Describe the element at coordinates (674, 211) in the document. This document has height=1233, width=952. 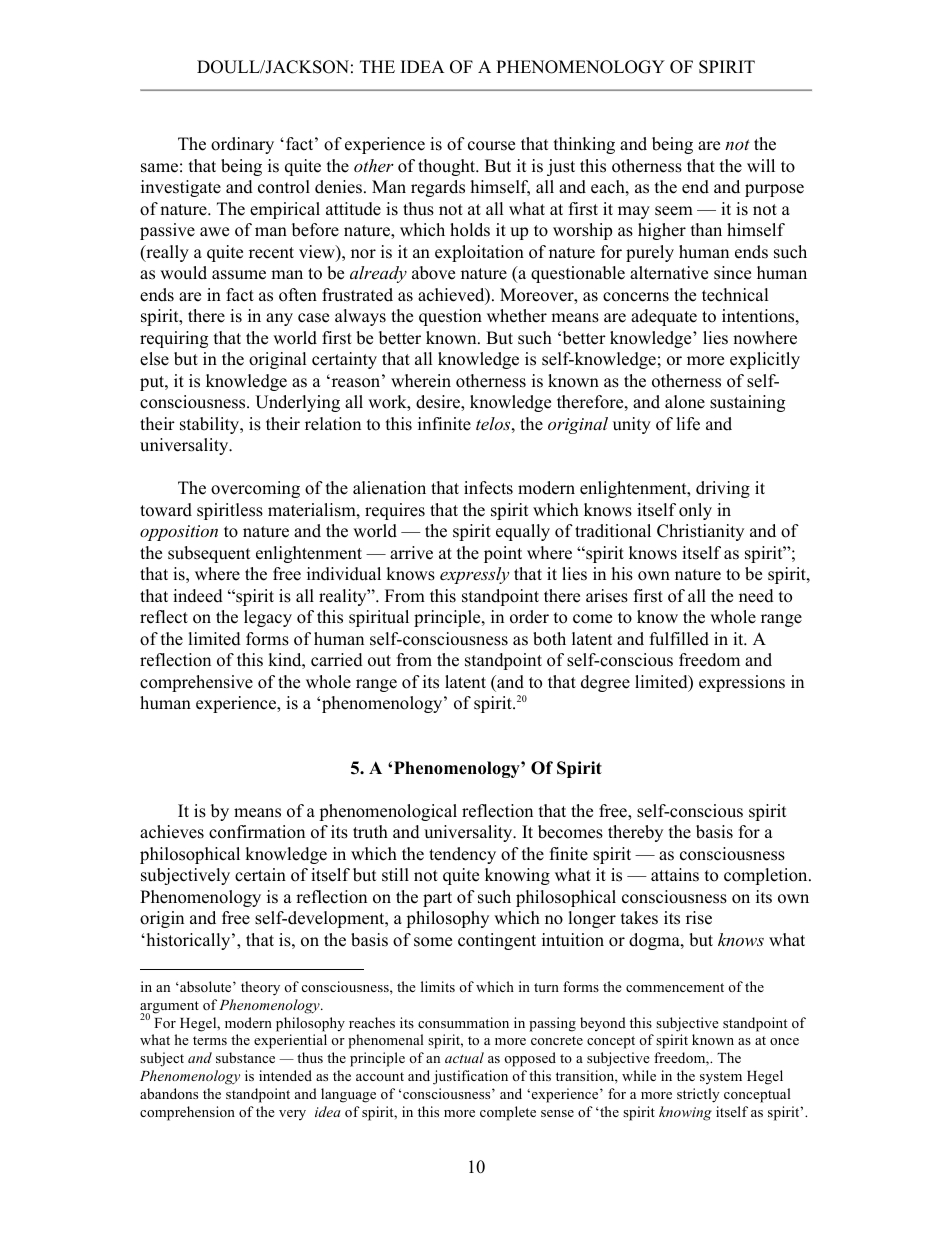
I see `seem` at that location.
